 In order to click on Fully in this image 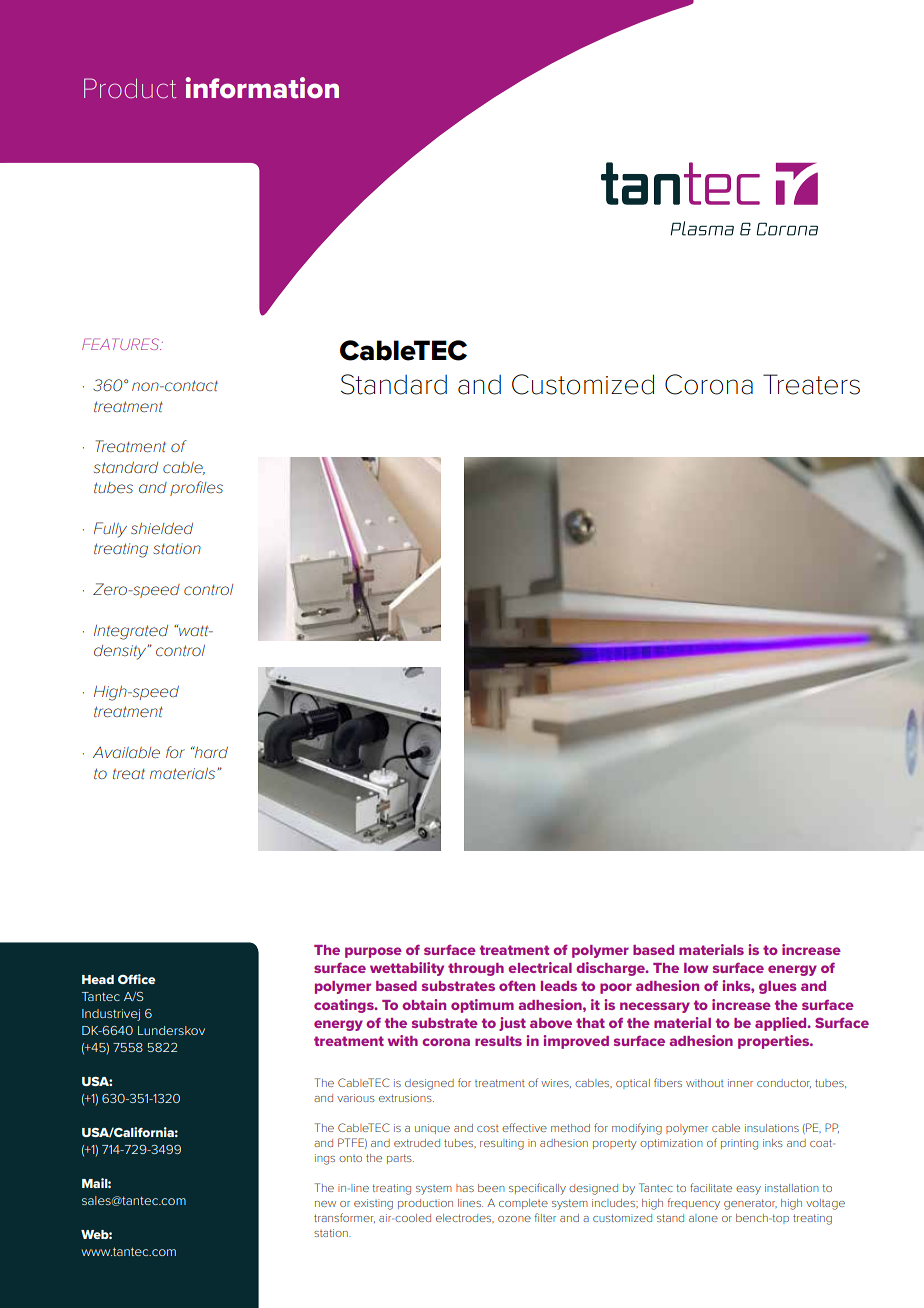, I will do `click(110, 530)`.
